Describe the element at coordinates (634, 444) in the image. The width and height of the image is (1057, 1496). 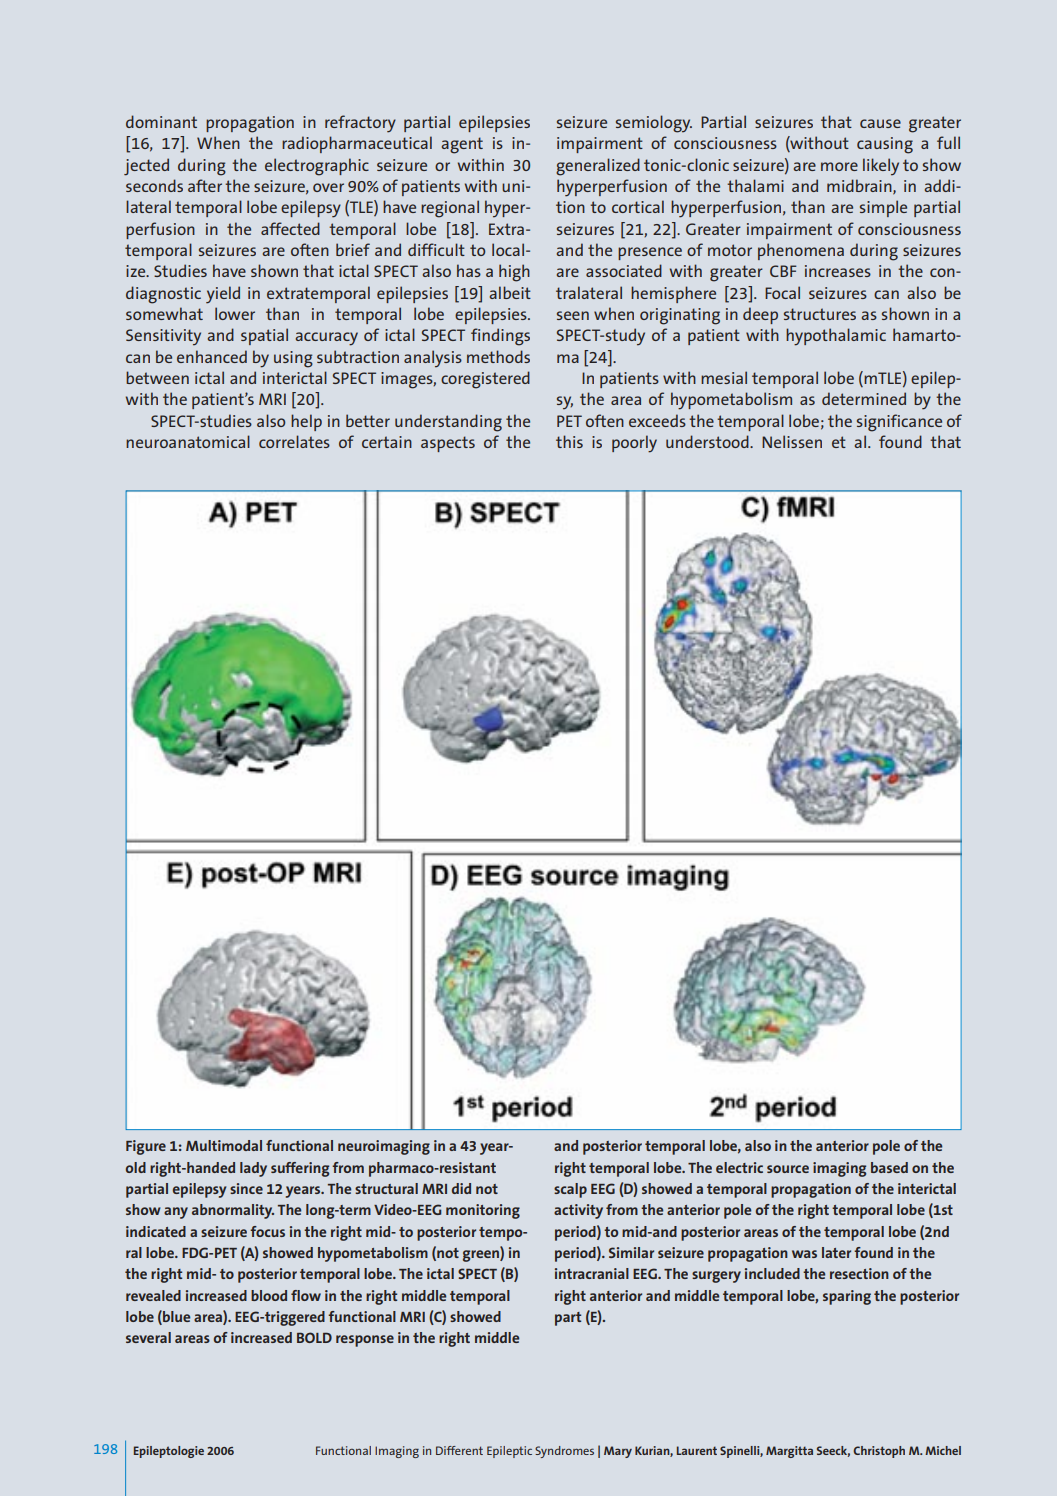
I see `poorly` at that location.
